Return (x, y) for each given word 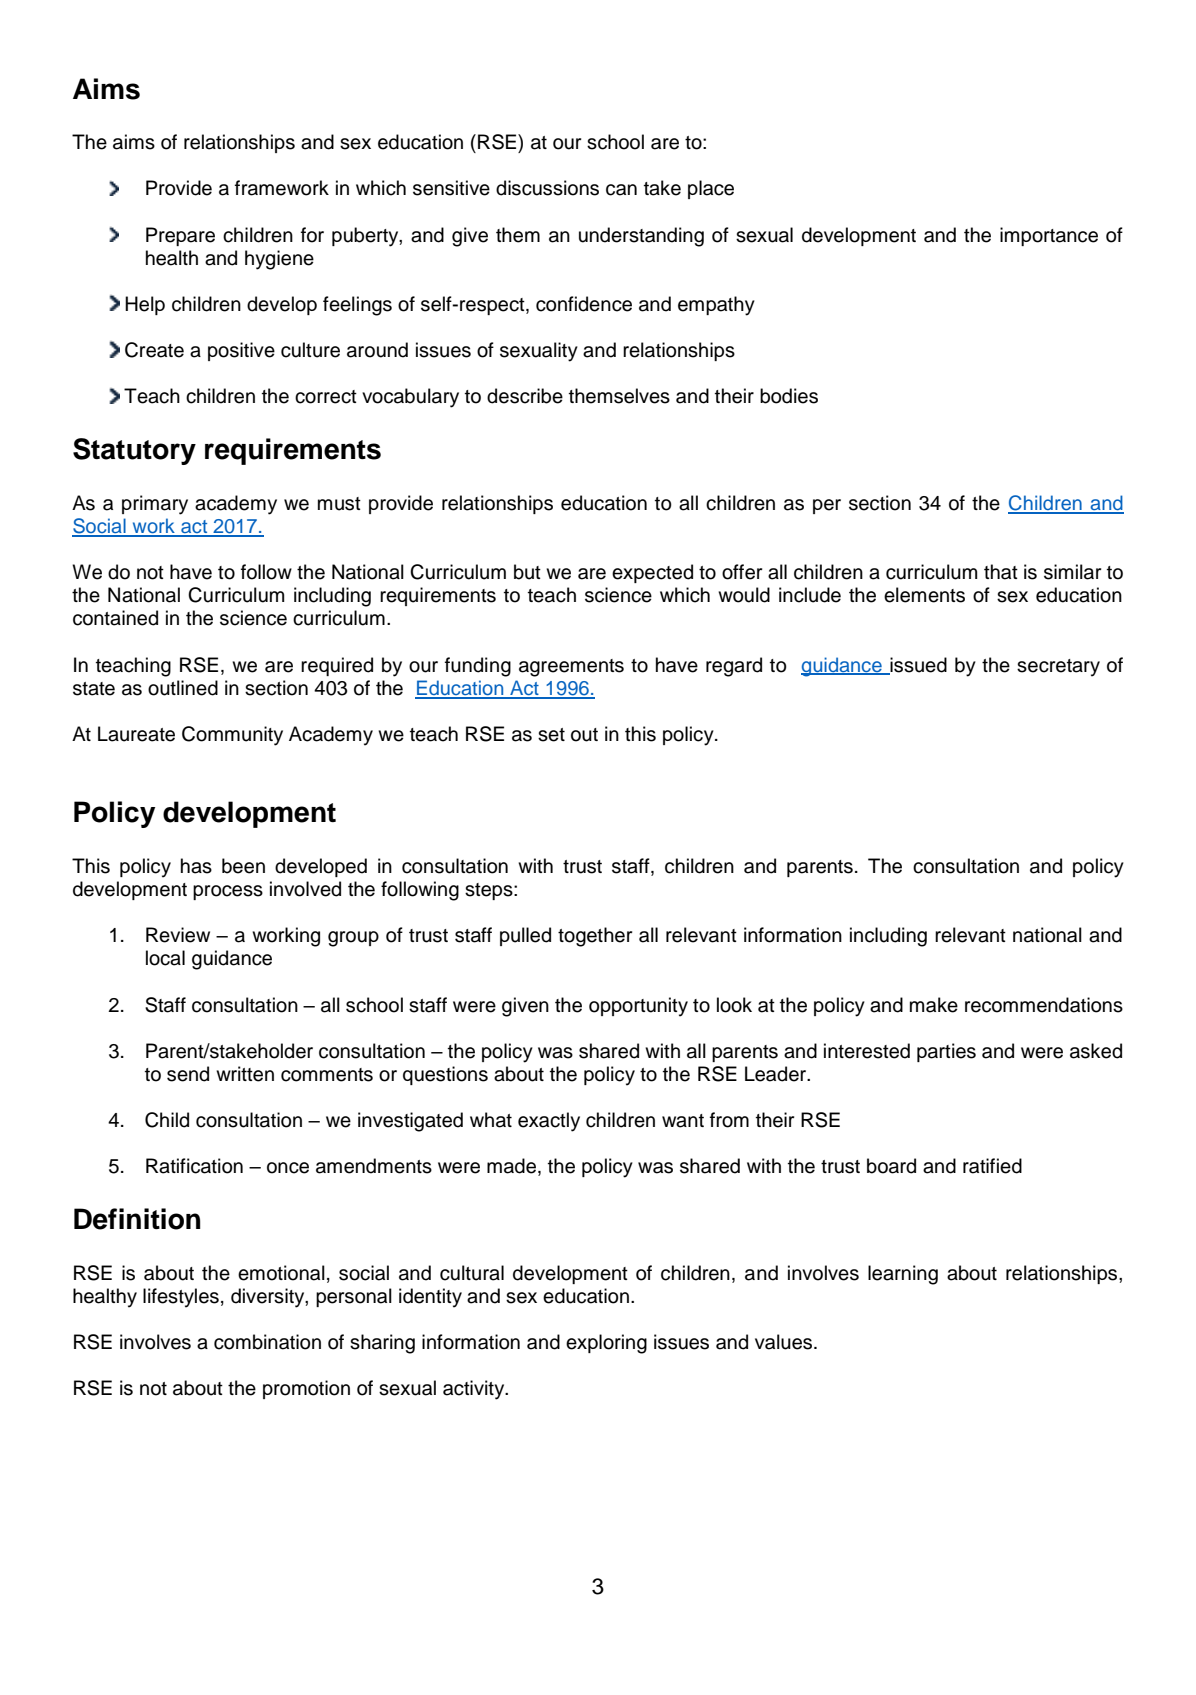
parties (946, 1052)
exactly (549, 1122)
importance (1049, 236)
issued (917, 665)
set (551, 735)
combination (267, 1342)
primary (155, 505)
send (188, 1074)
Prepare (180, 236)
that (1001, 572)
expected (652, 573)
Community (232, 736)
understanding (641, 237)
